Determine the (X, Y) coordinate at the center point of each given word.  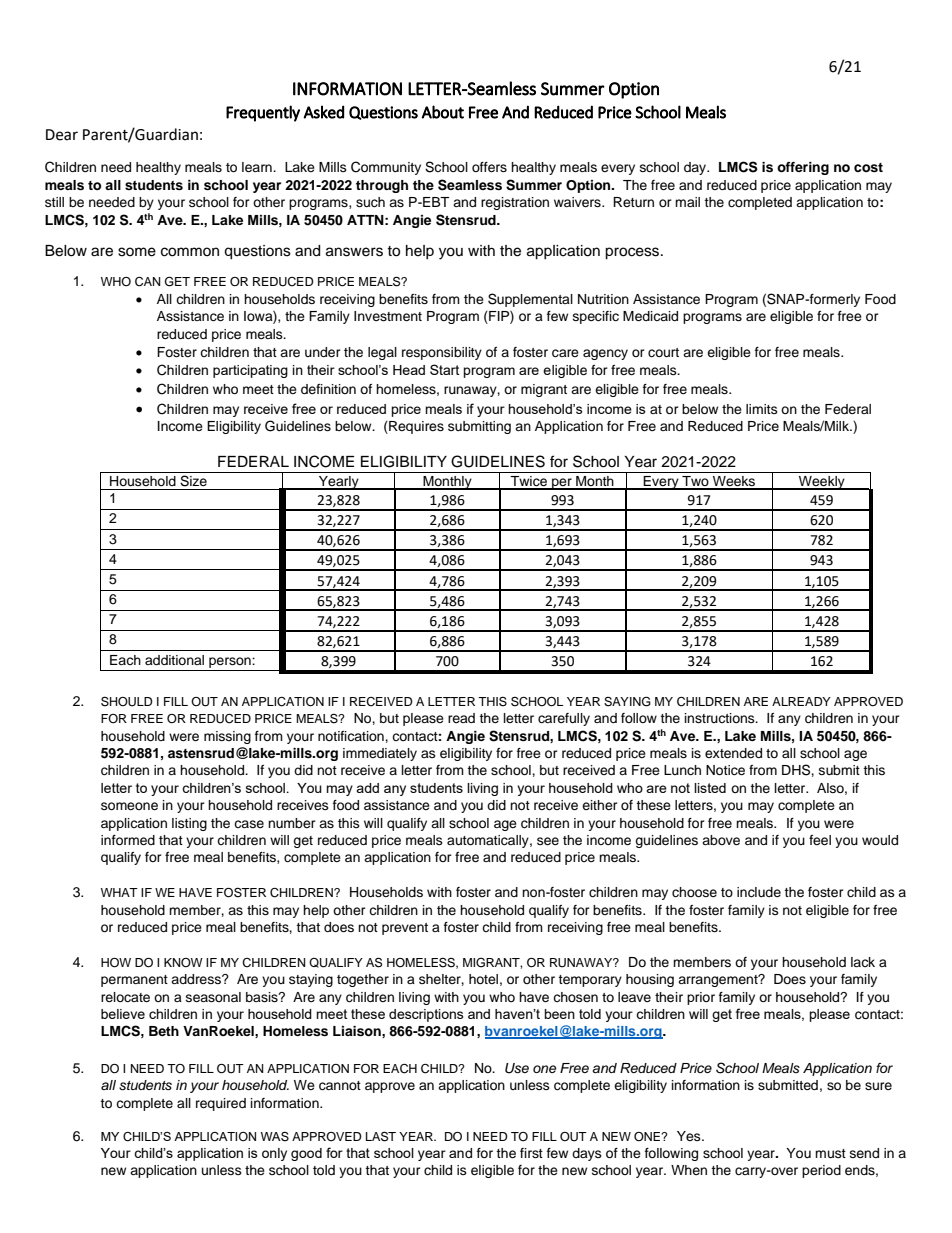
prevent (405, 929)
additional (174, 660)
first (531, 1153)
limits (762, 409)
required (221, 1104)
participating (250, 371)
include (759, 892)
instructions (721, 718)
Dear (62, 135)
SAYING (627, 701)
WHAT (119, 892)
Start (444, 369)
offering (803, 168)
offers (489, 167)
